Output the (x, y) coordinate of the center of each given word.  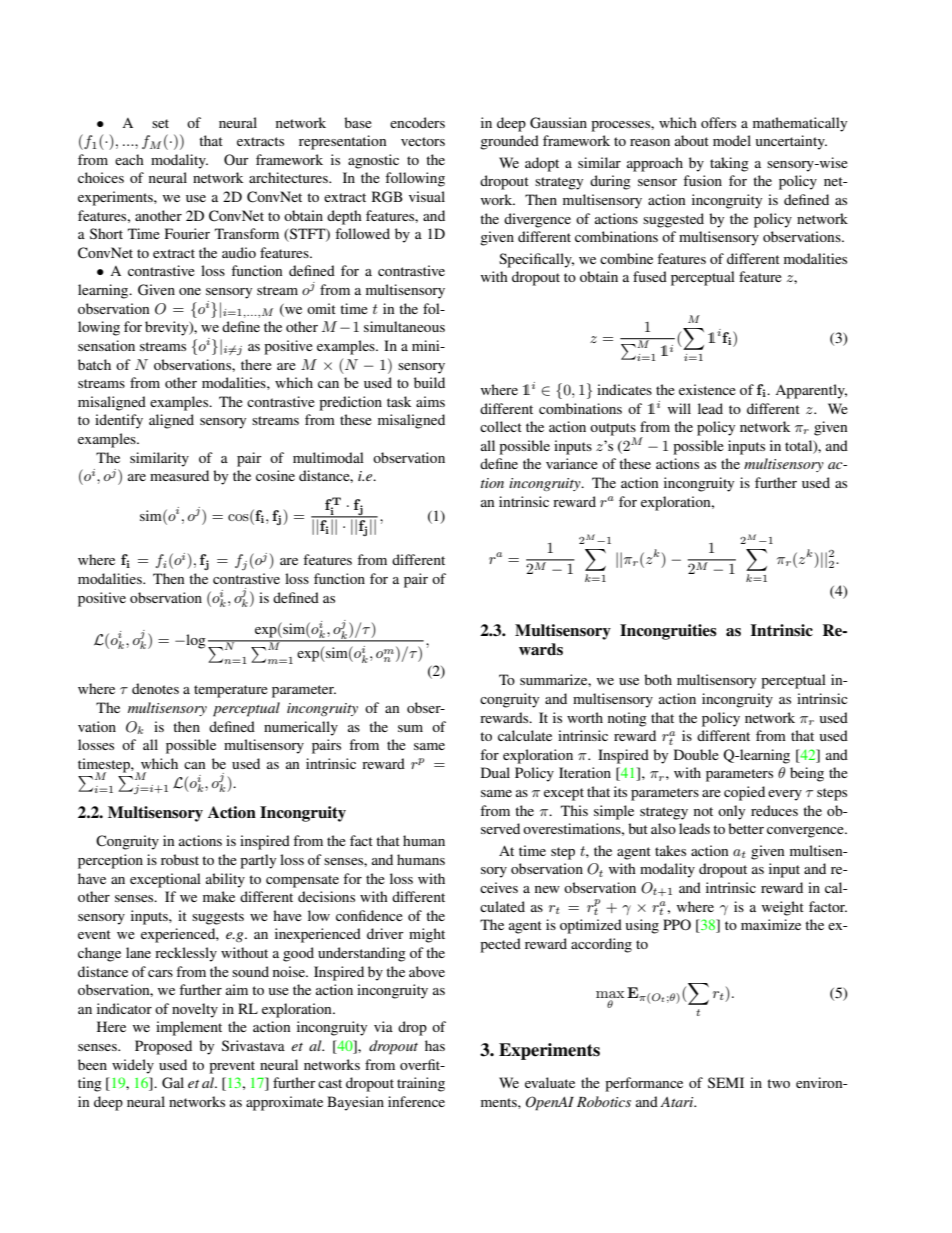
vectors (423, 141)
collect (501, 426)
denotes (155, 688)
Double (696, 754)
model (732, 140)
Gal (173, 1083)
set (160, 123)
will (679, 408)
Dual (495, 772)
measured (179, 475)
